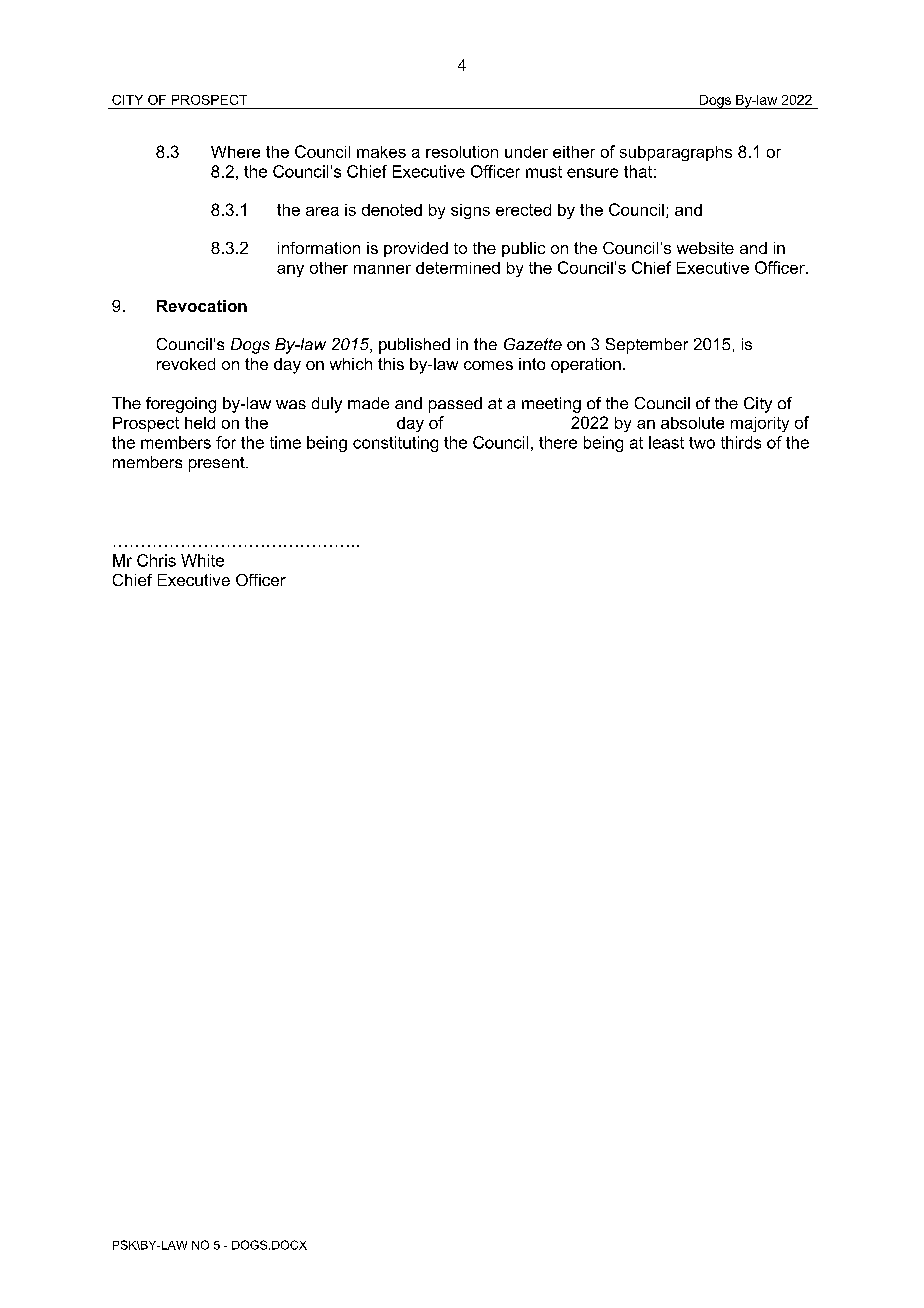  What do you see at coordinates (705, 248) in the document?
I see `website` at bounding box center [705, 248].
